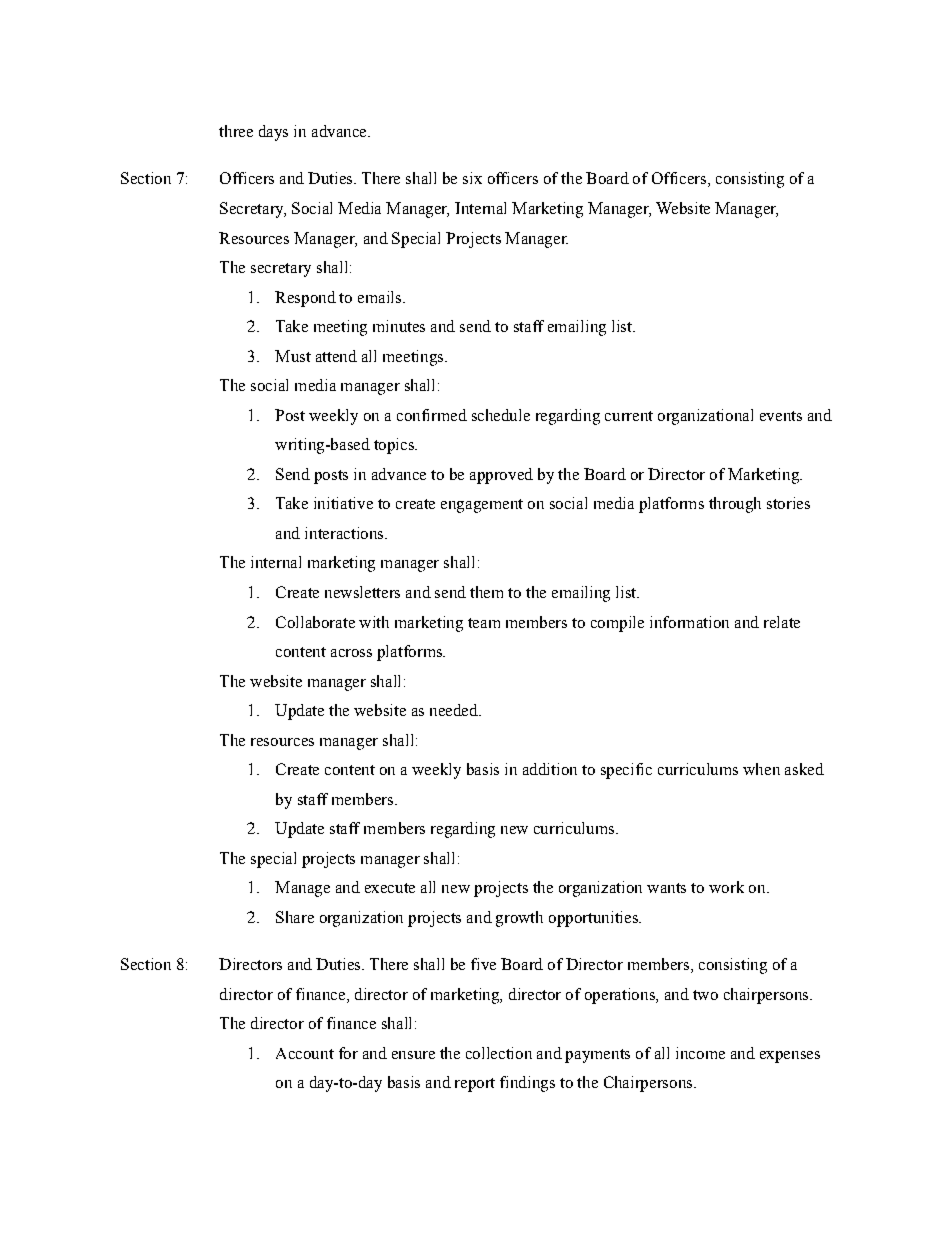  What do you see at coordinates (700, 1053) in the page?
I see `income` at bounding box center [700, 1053].
